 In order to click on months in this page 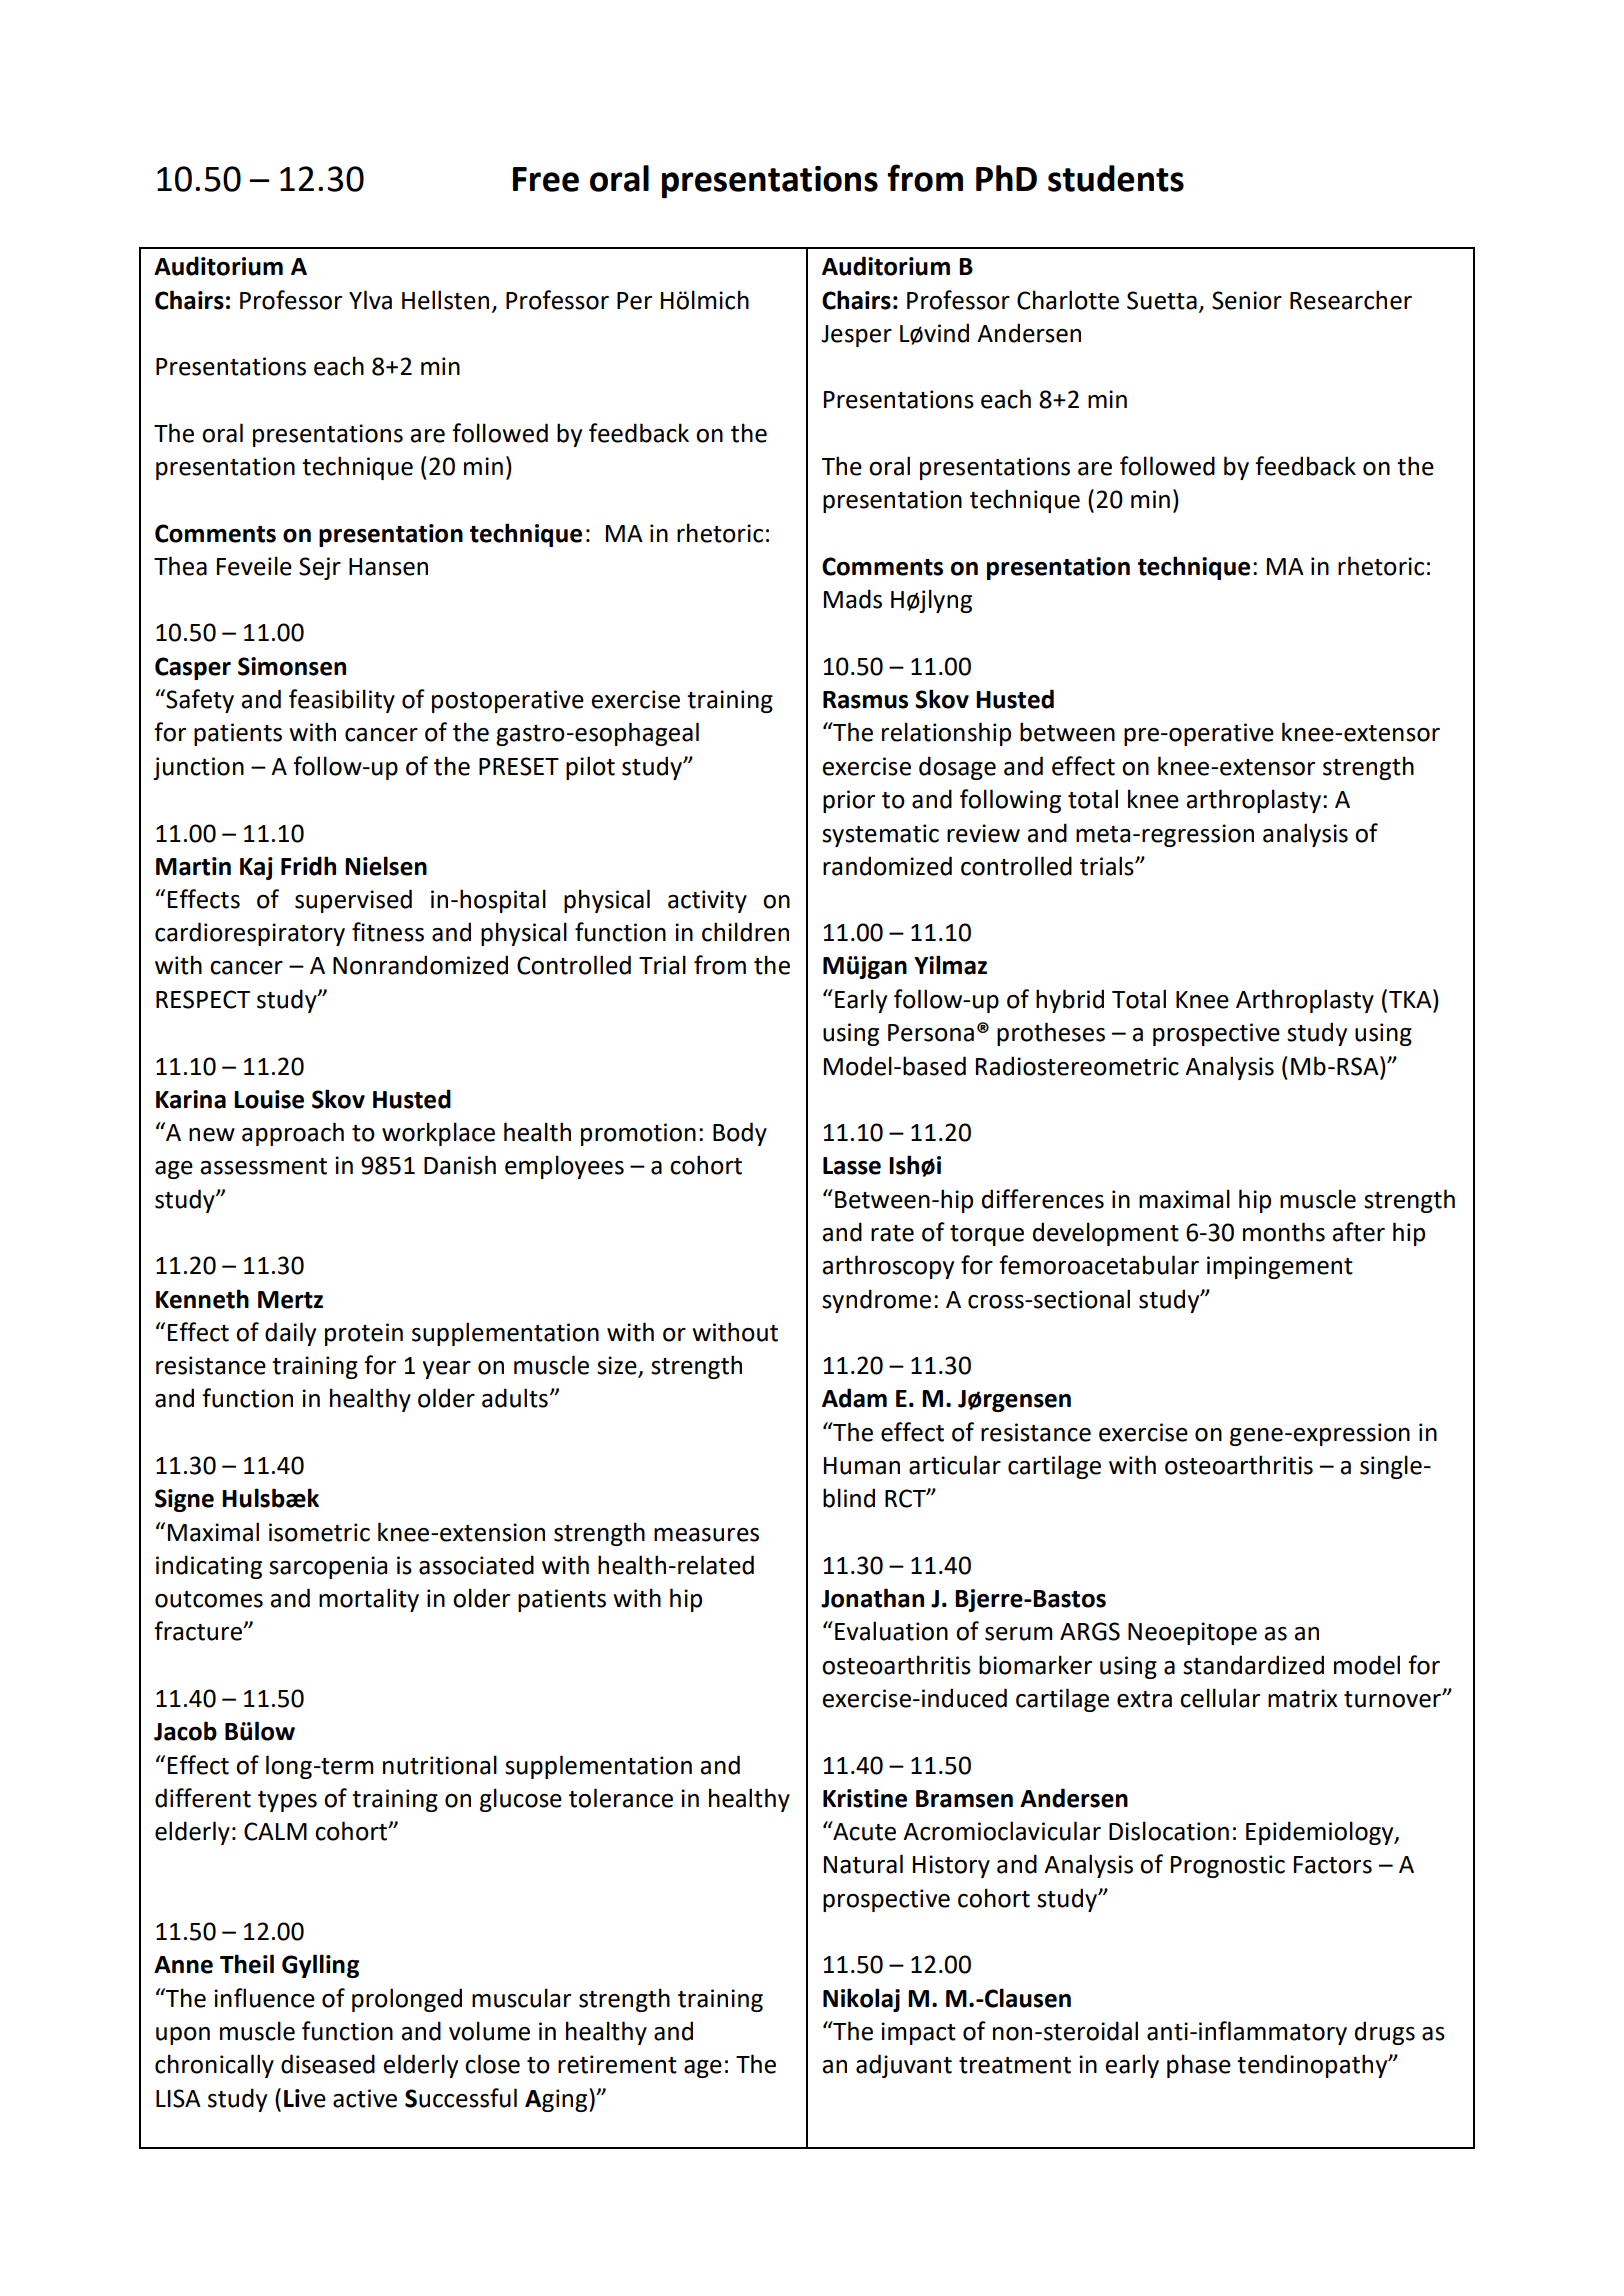, I will do `click(1284, 1232)`.
